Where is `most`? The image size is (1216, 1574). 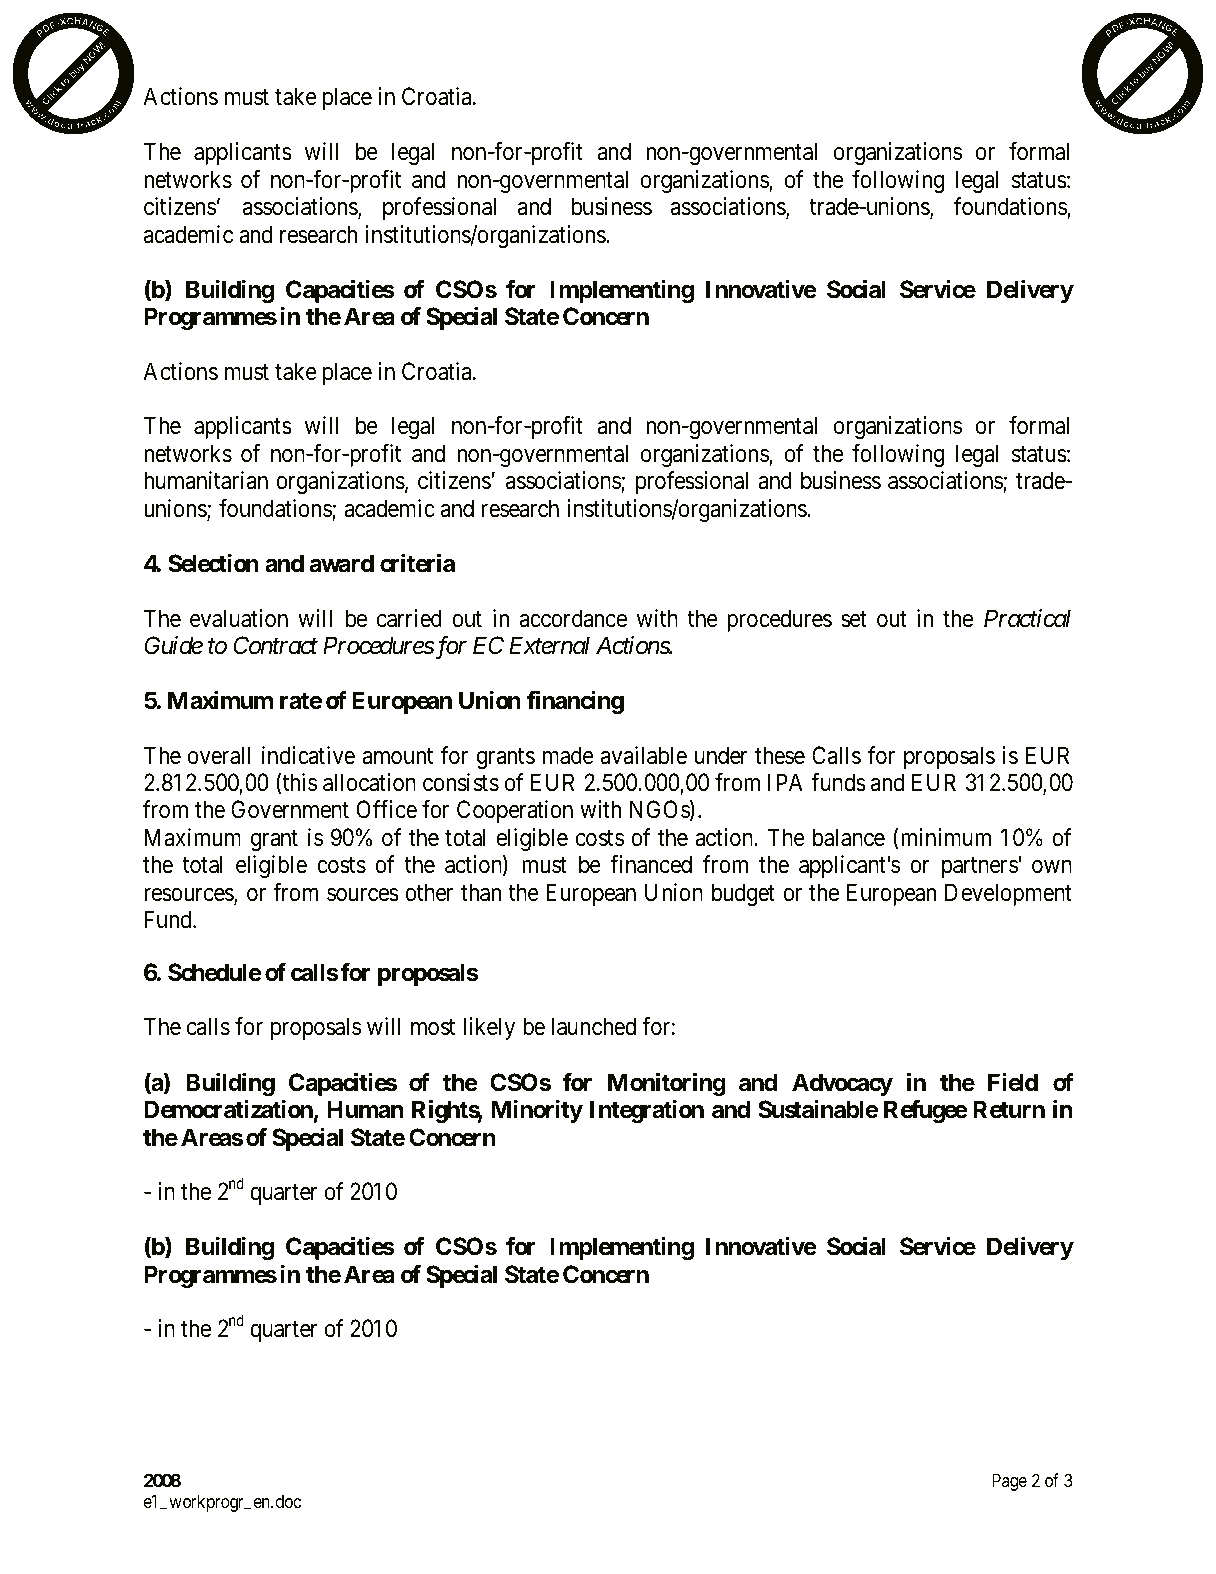 most is located at coordinates (433, 1028).
